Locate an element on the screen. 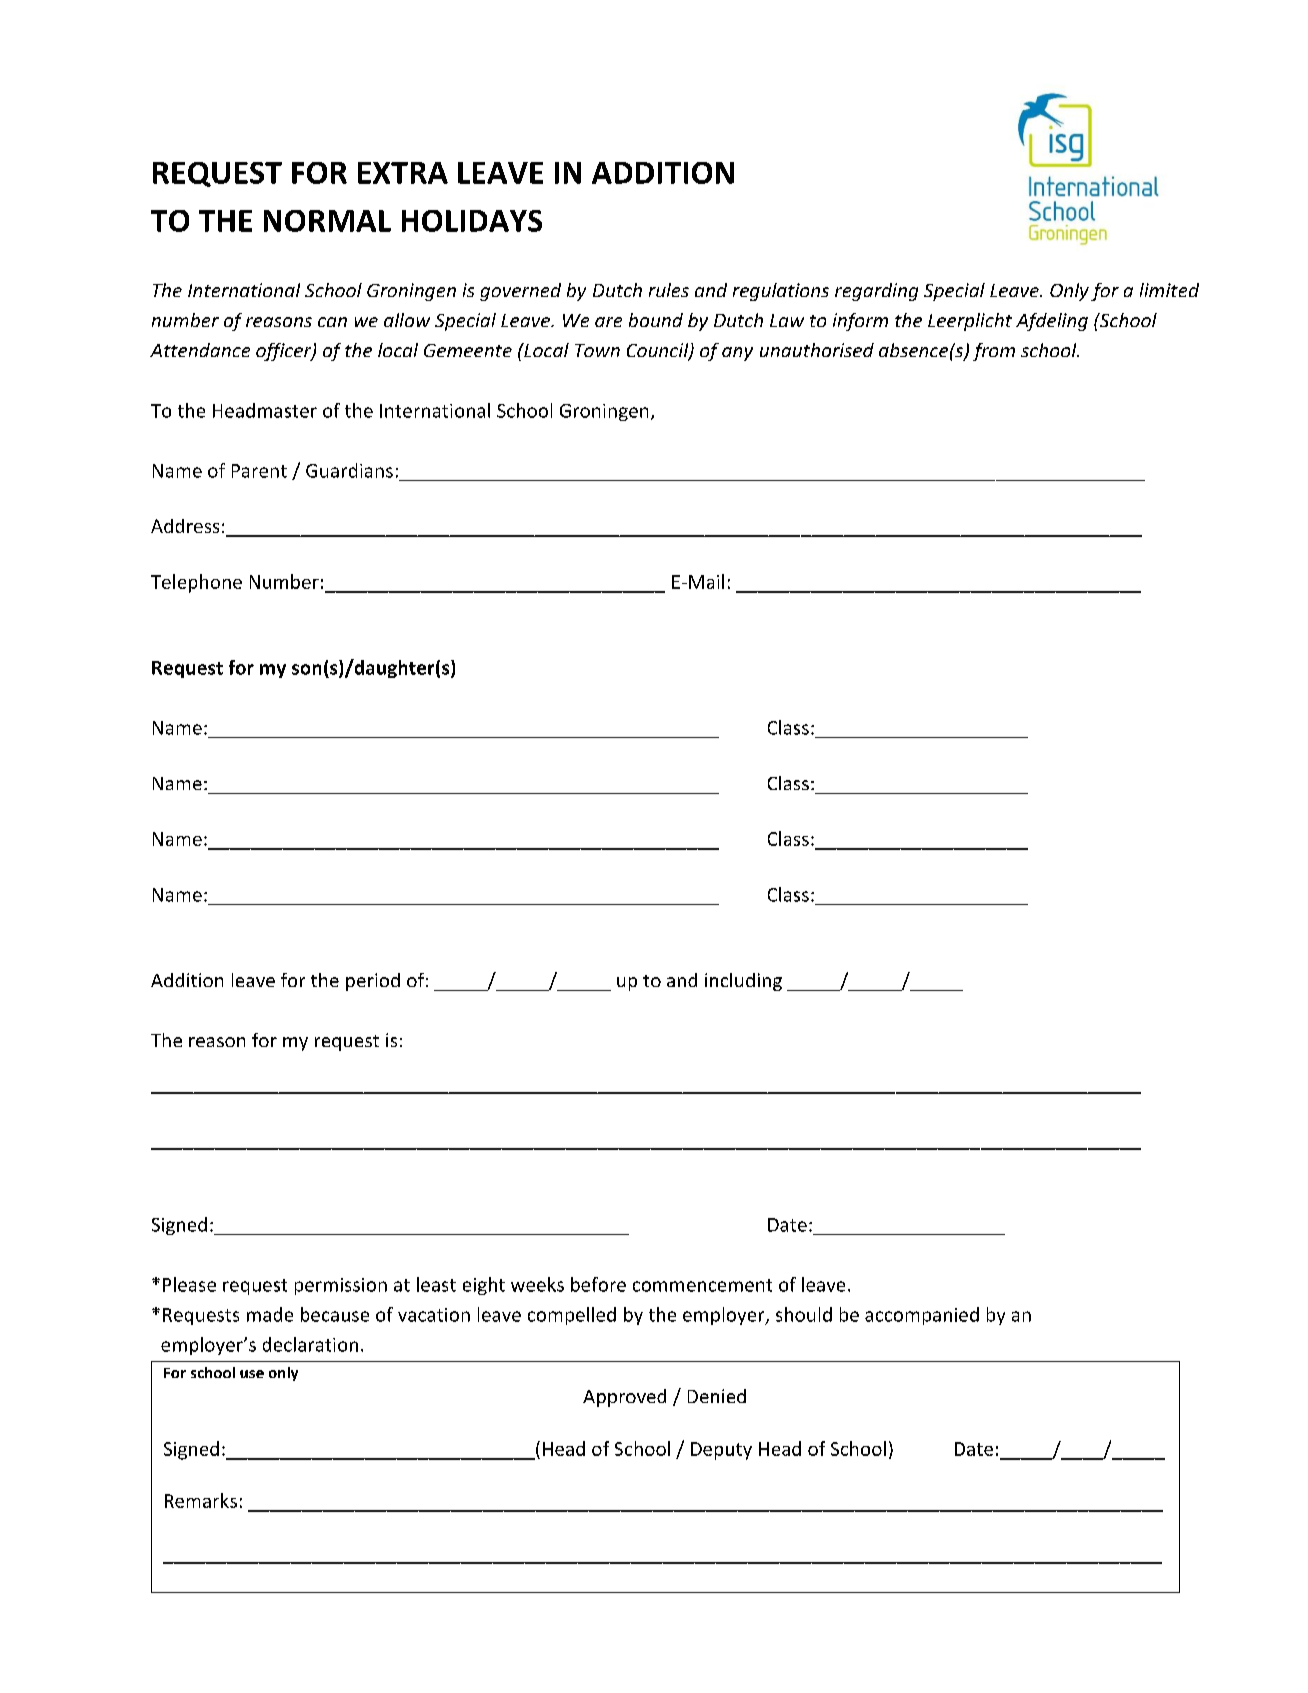 Image resolution: width=1308 pixels, height=1693 pixels. Deputy is located at coordinates (721, 1451).
